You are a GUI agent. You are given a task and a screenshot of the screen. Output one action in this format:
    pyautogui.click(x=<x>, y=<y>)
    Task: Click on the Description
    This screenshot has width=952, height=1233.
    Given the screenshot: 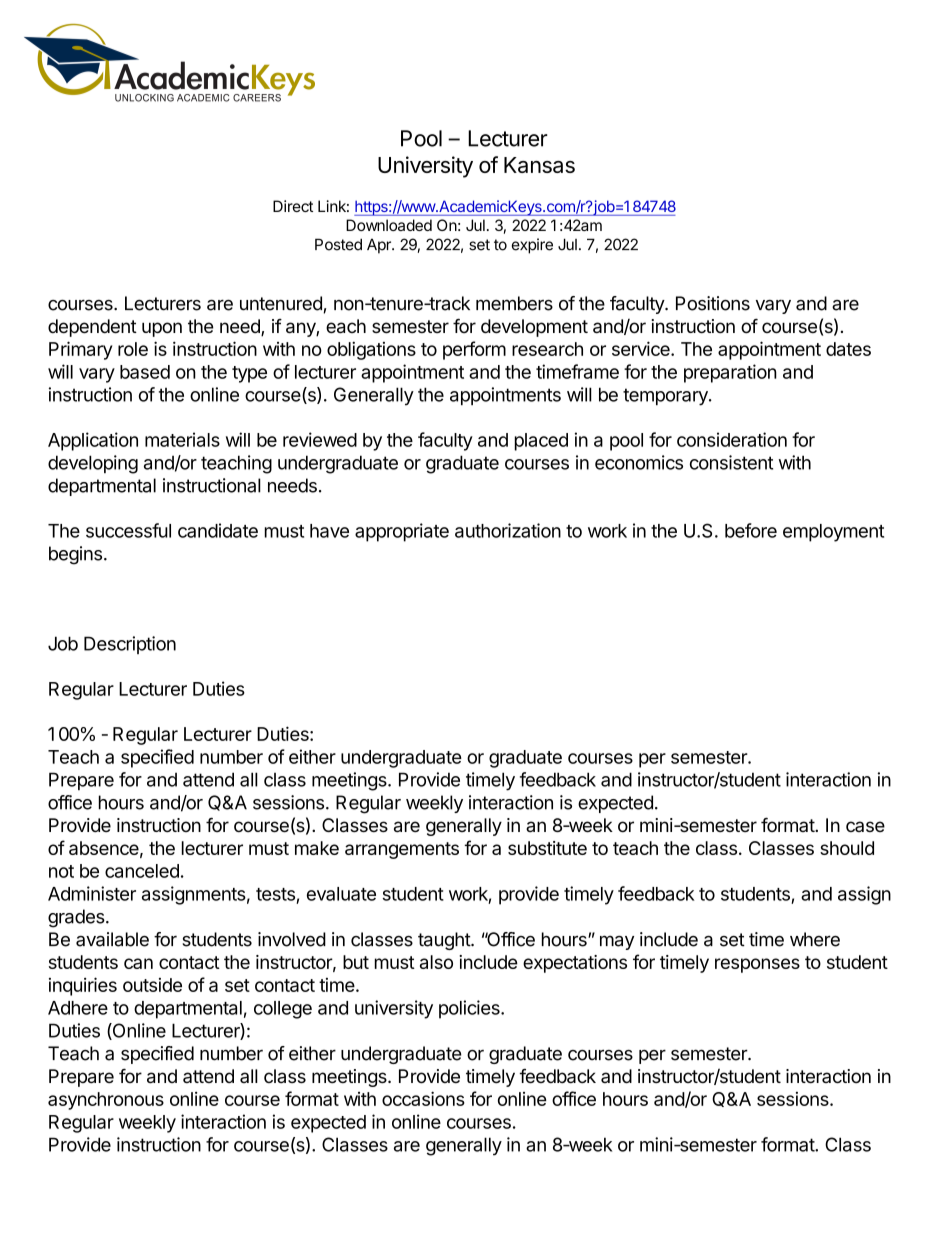 What is the action you would take?
    pyautogui.click(x=130, y=645)
